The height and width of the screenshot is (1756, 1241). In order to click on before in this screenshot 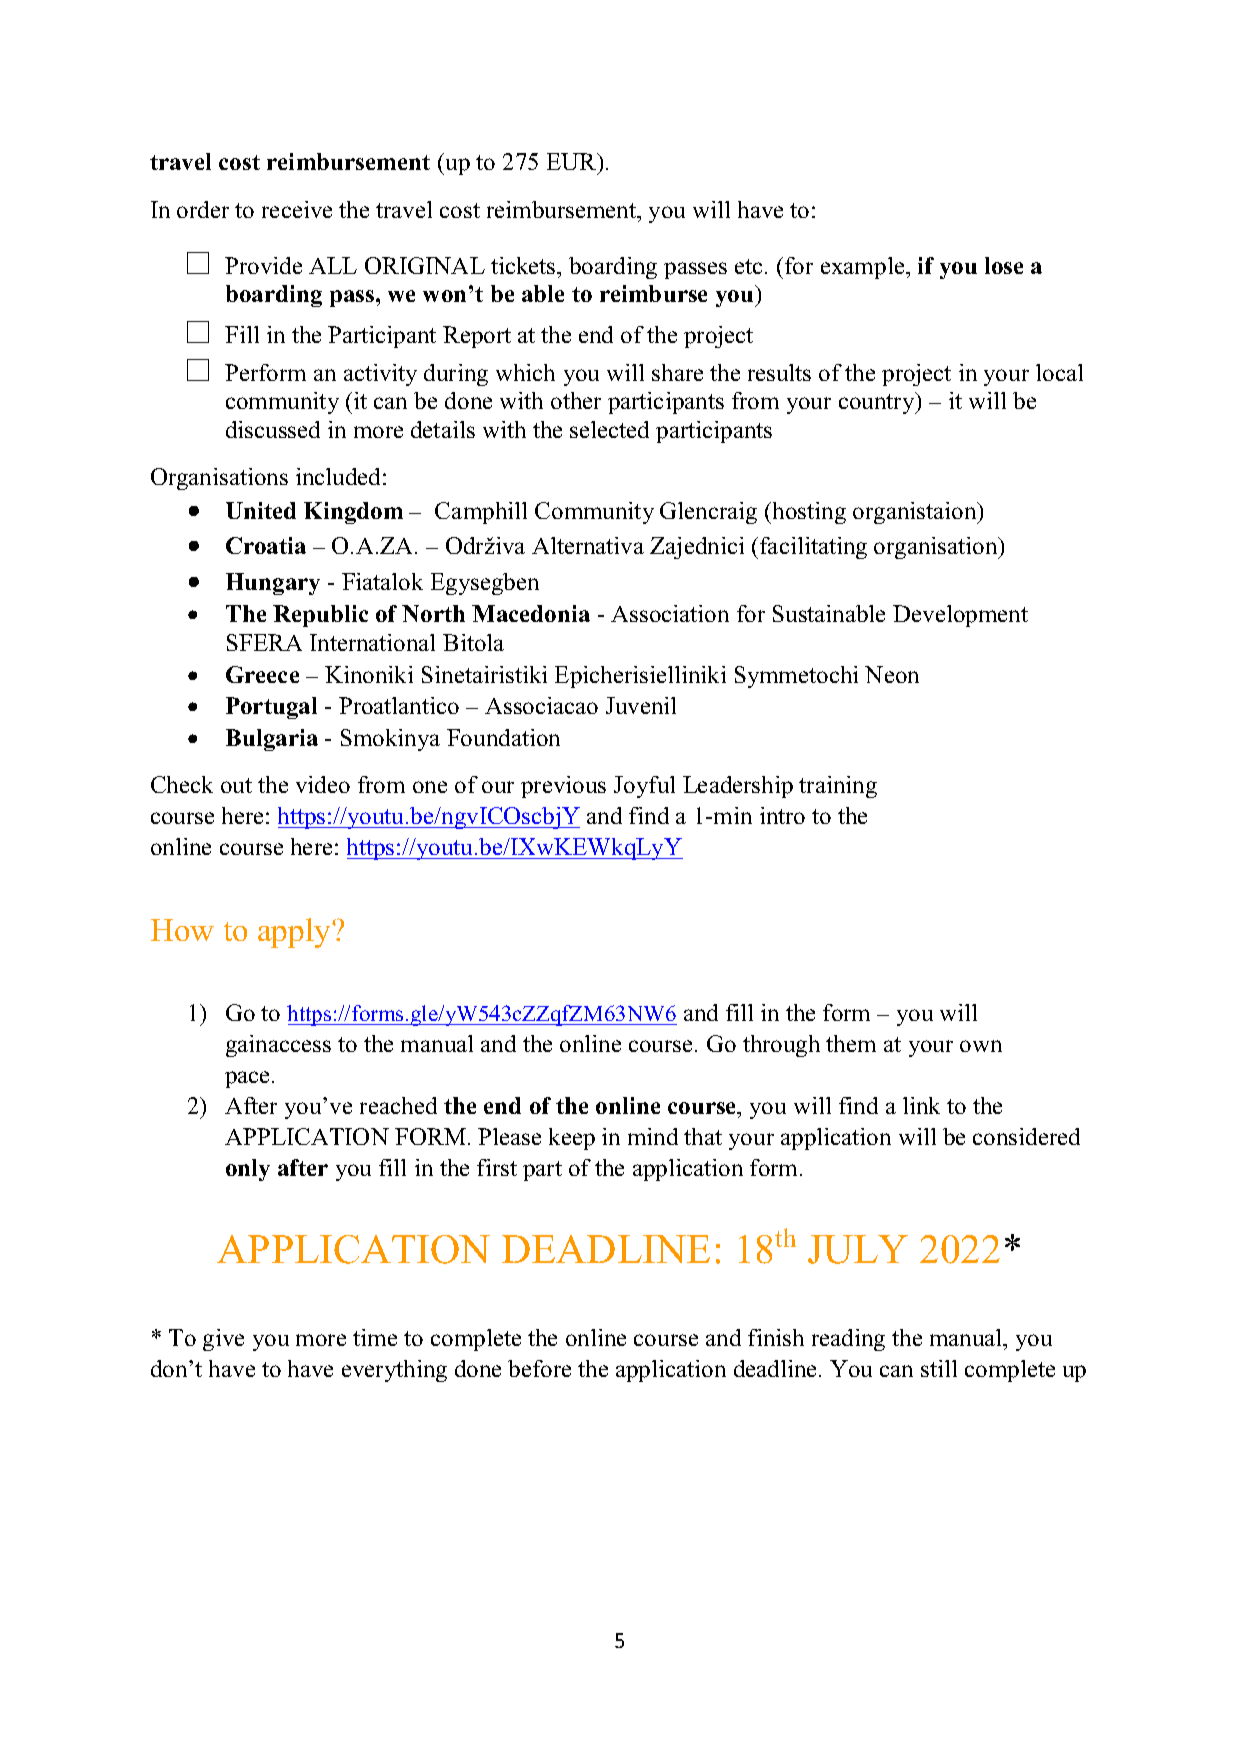, I will do `click(539, 1368)`.
